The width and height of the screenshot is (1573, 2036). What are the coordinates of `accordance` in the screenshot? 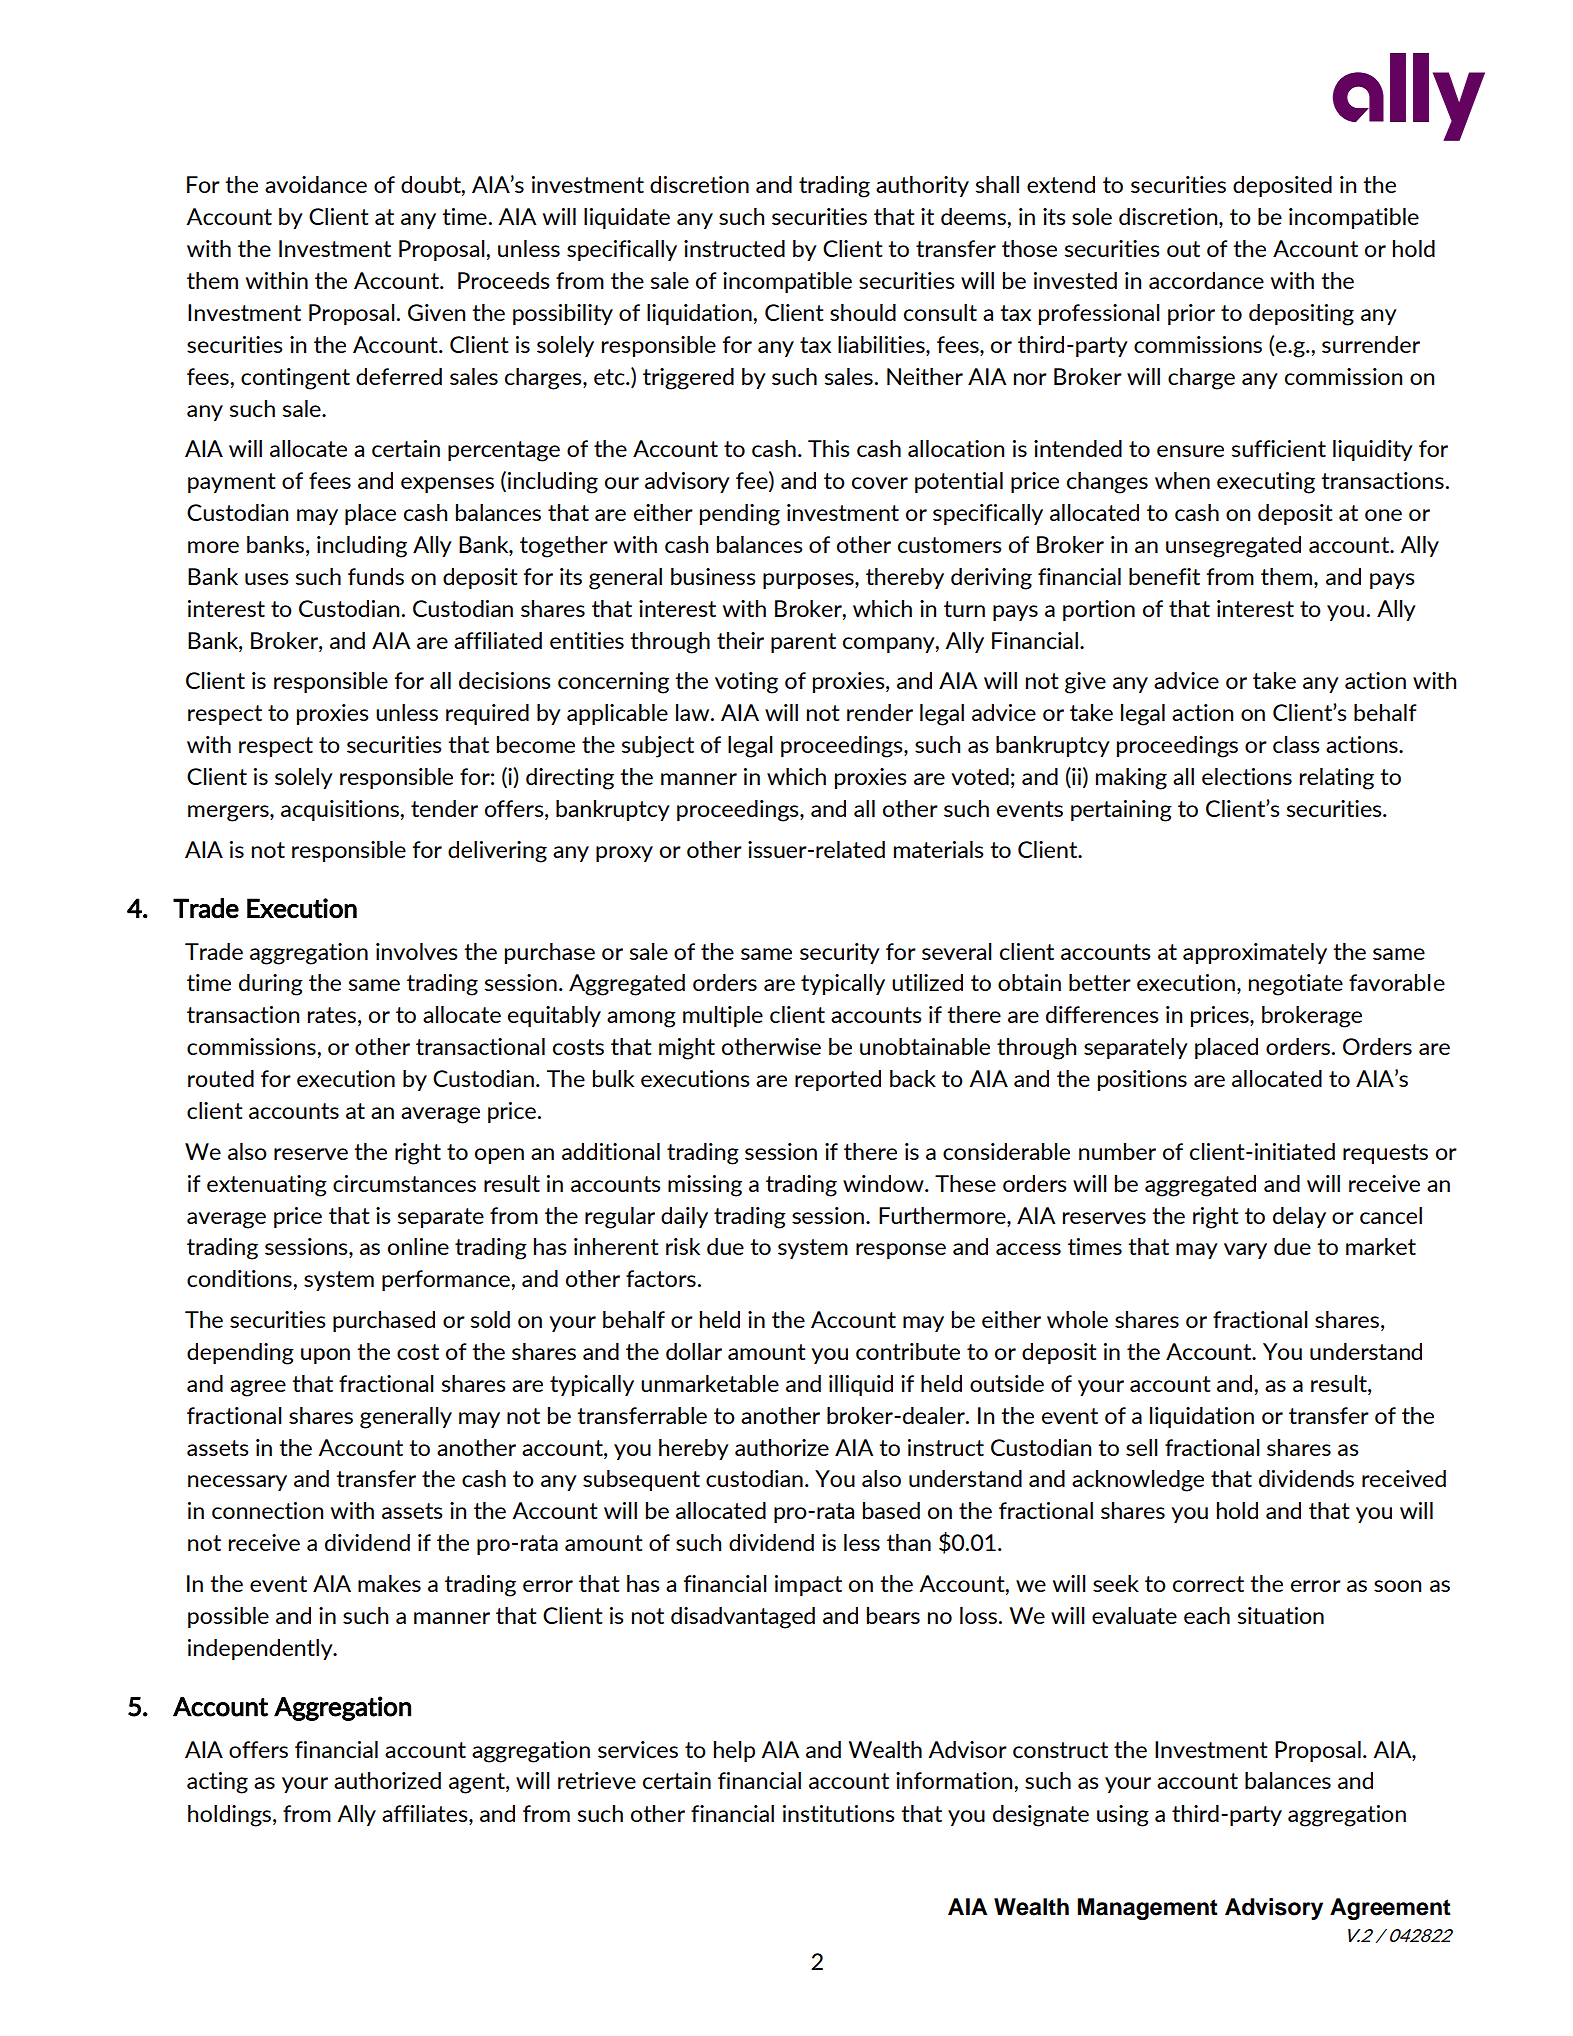 It's located at (1206, 280).
